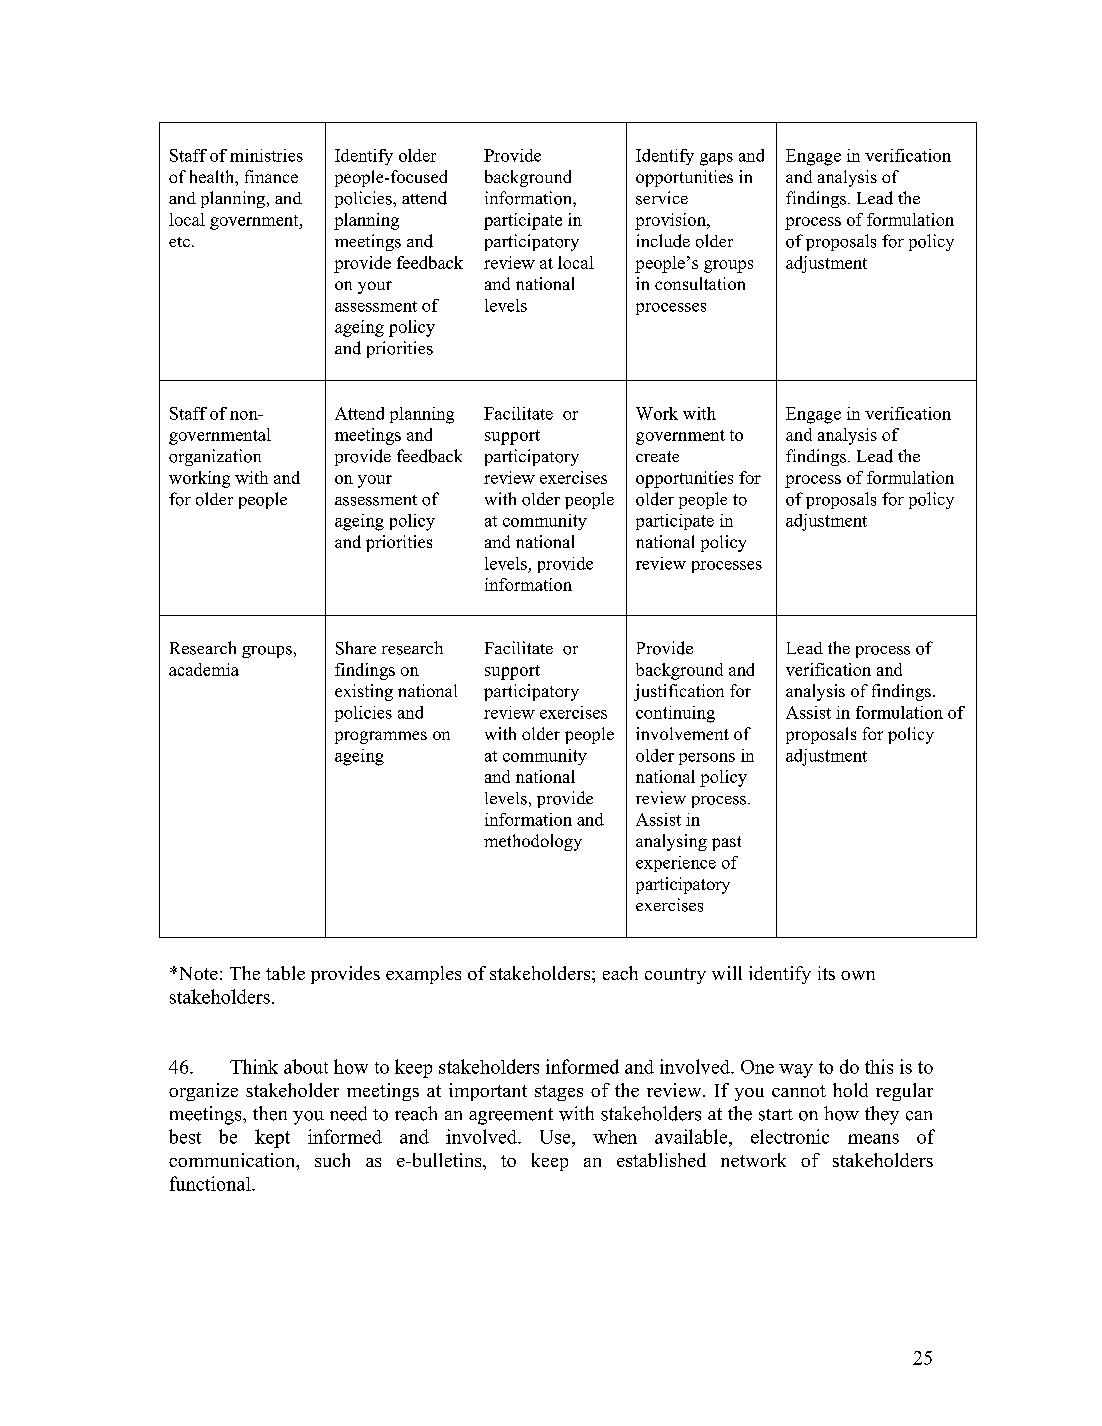 The height and width of the screenshot is (1426, 1102). I want to click on justification, so click(679, 692).
